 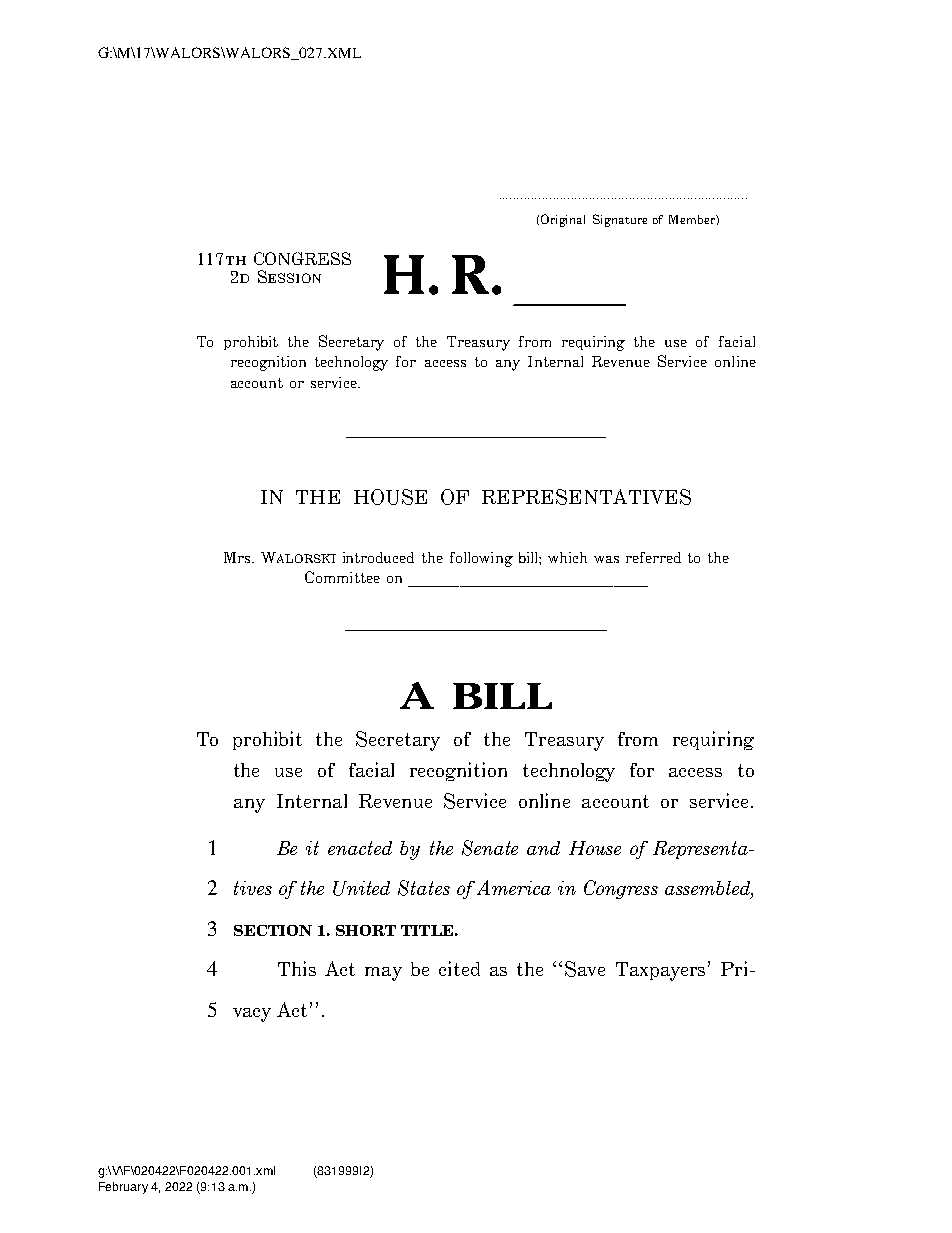 What do you see at coordinates (459, 968) in the document?
I see `cited` at bounding box center [459, 968].
